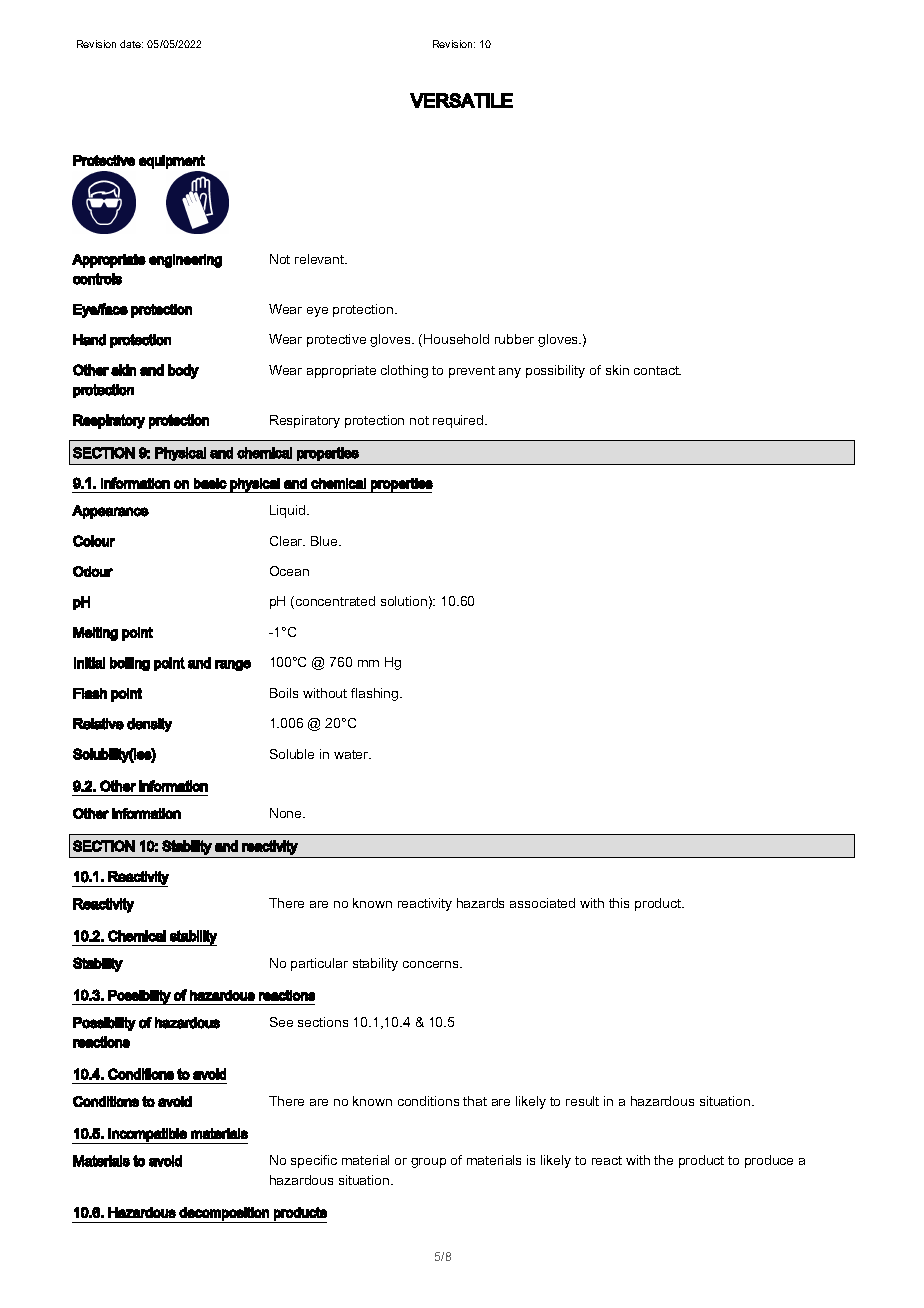 The image size is (924, 1308). What do you see at coordinates (149, 725) in the page?
I see `density` at bounding box center [149, 725].
